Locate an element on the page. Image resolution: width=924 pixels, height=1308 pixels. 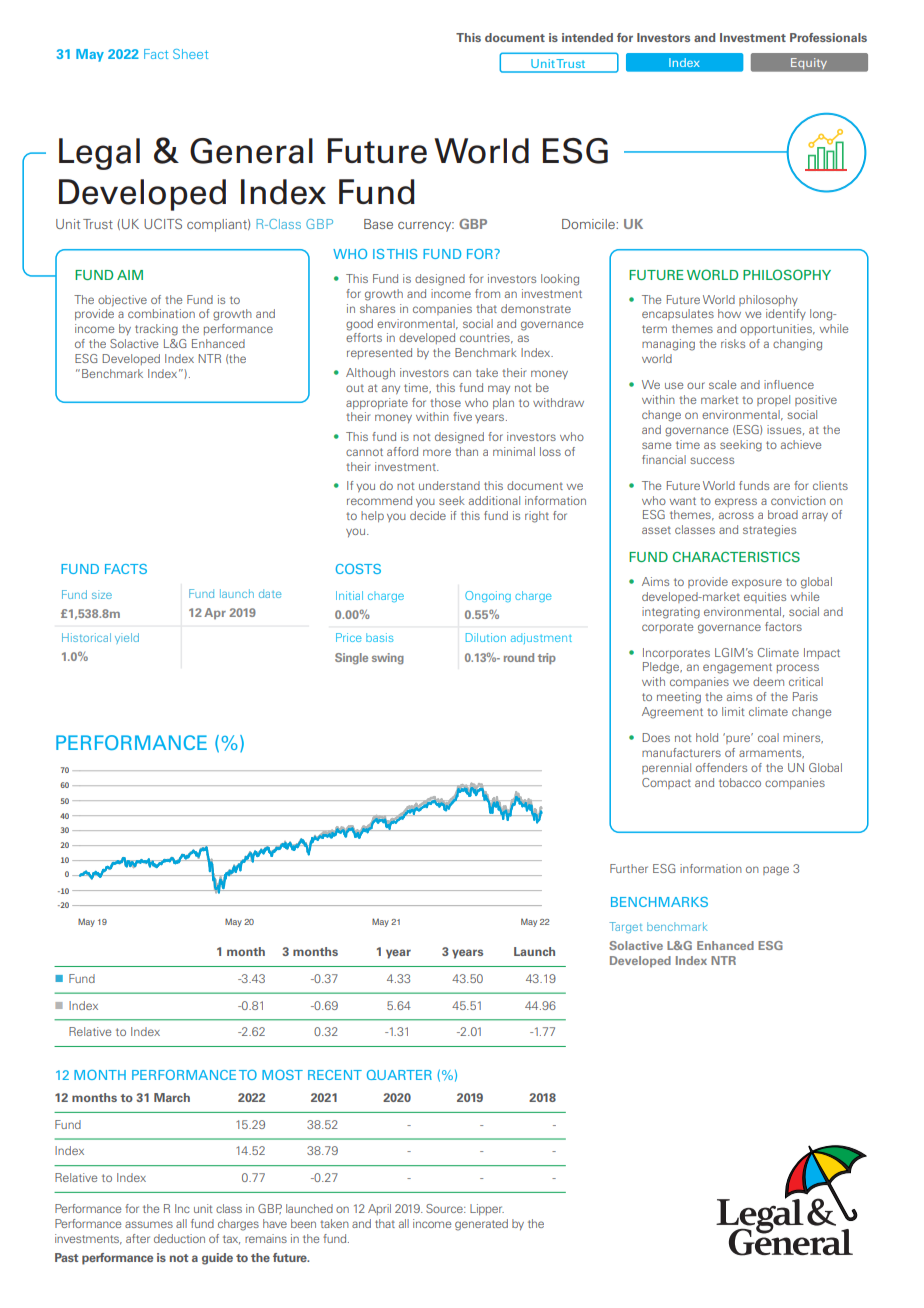
Sheet is located at coordinates (190, 54).
